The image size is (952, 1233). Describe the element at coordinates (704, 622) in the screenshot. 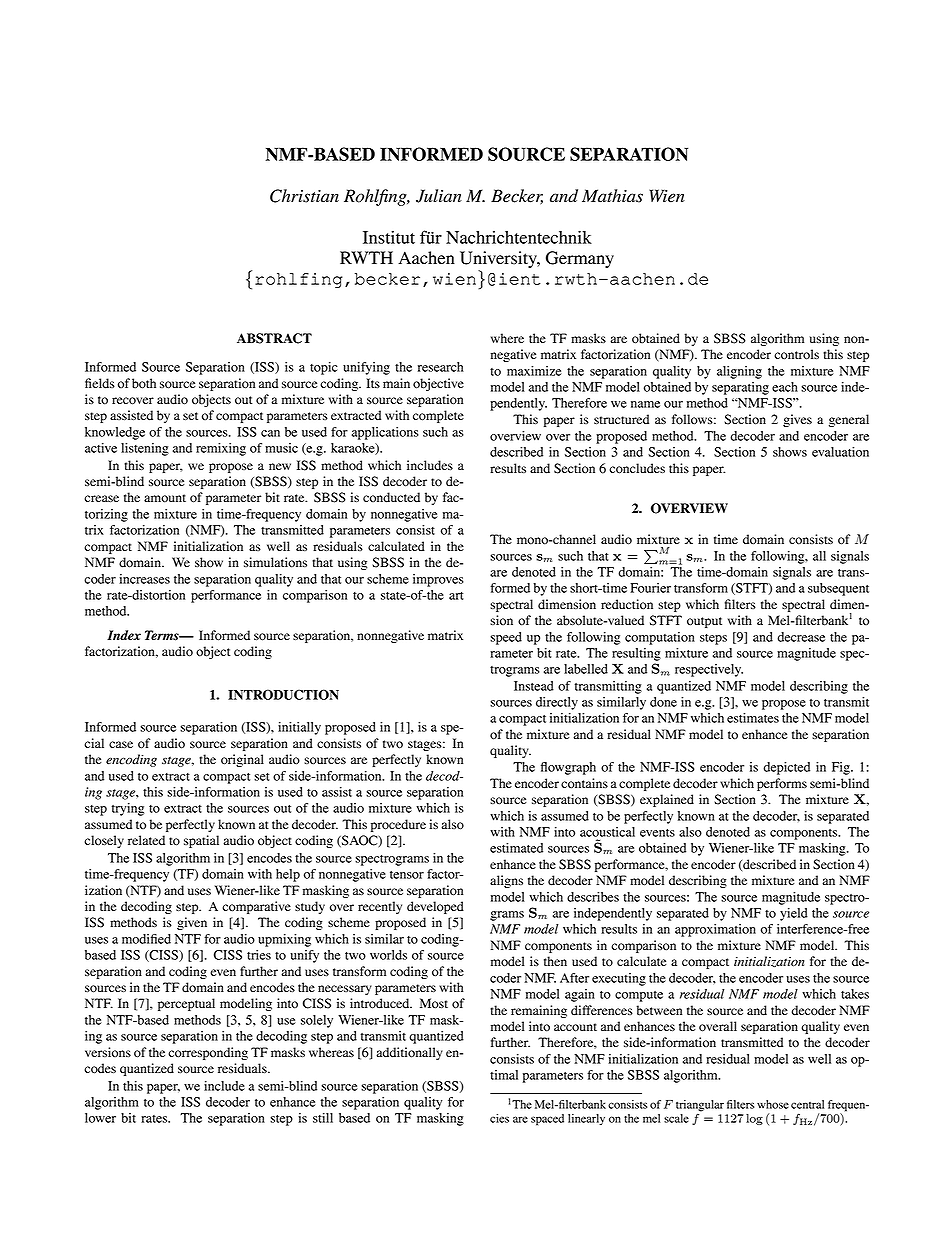

I see `output` at that location.
